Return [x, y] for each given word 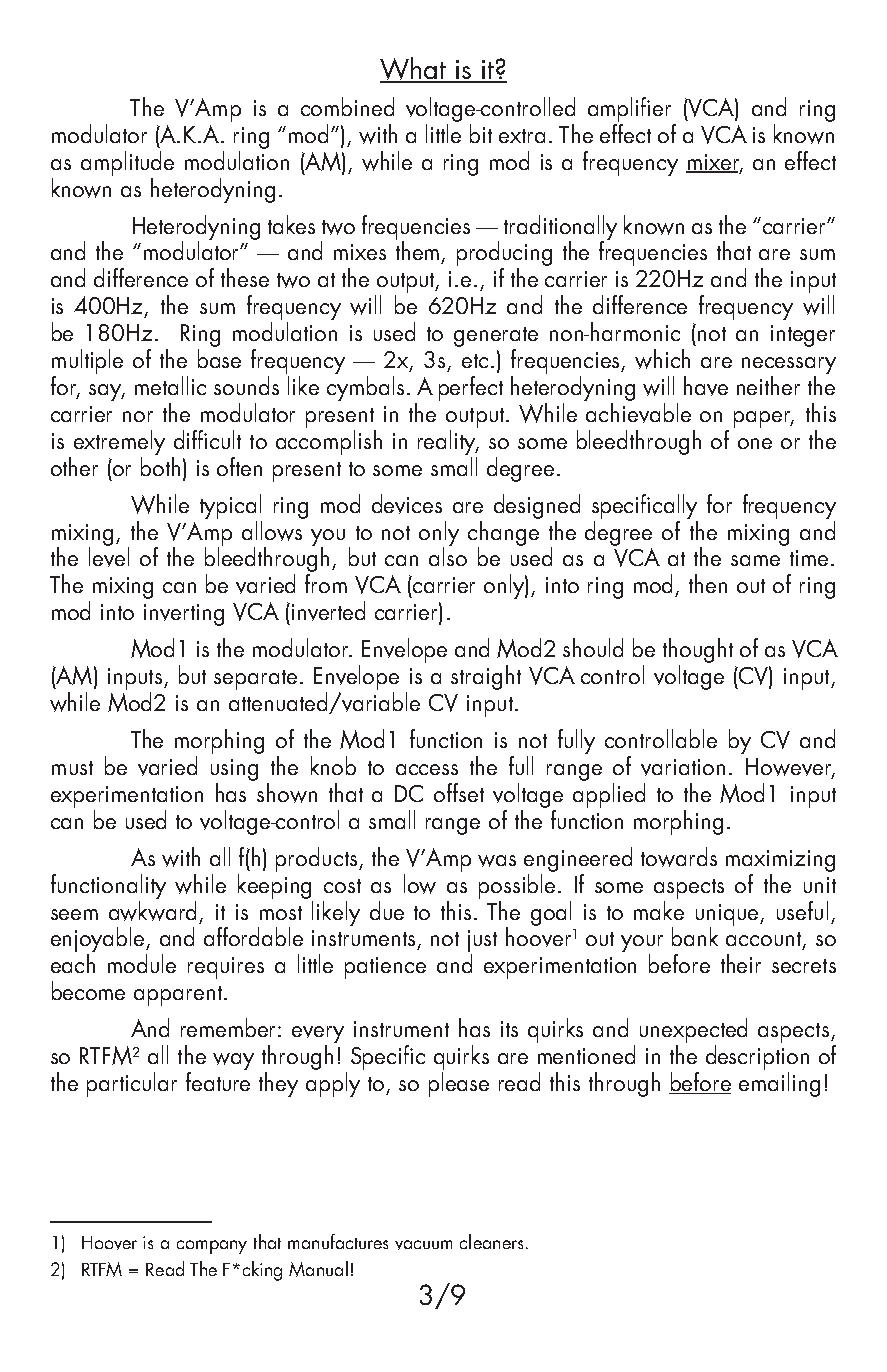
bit [481, 133]
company [212, 1247]
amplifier [629, 109]
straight [486, 677]
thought [698, 652]
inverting [184, 615]
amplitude [127, 163]
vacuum [423, 1245]
